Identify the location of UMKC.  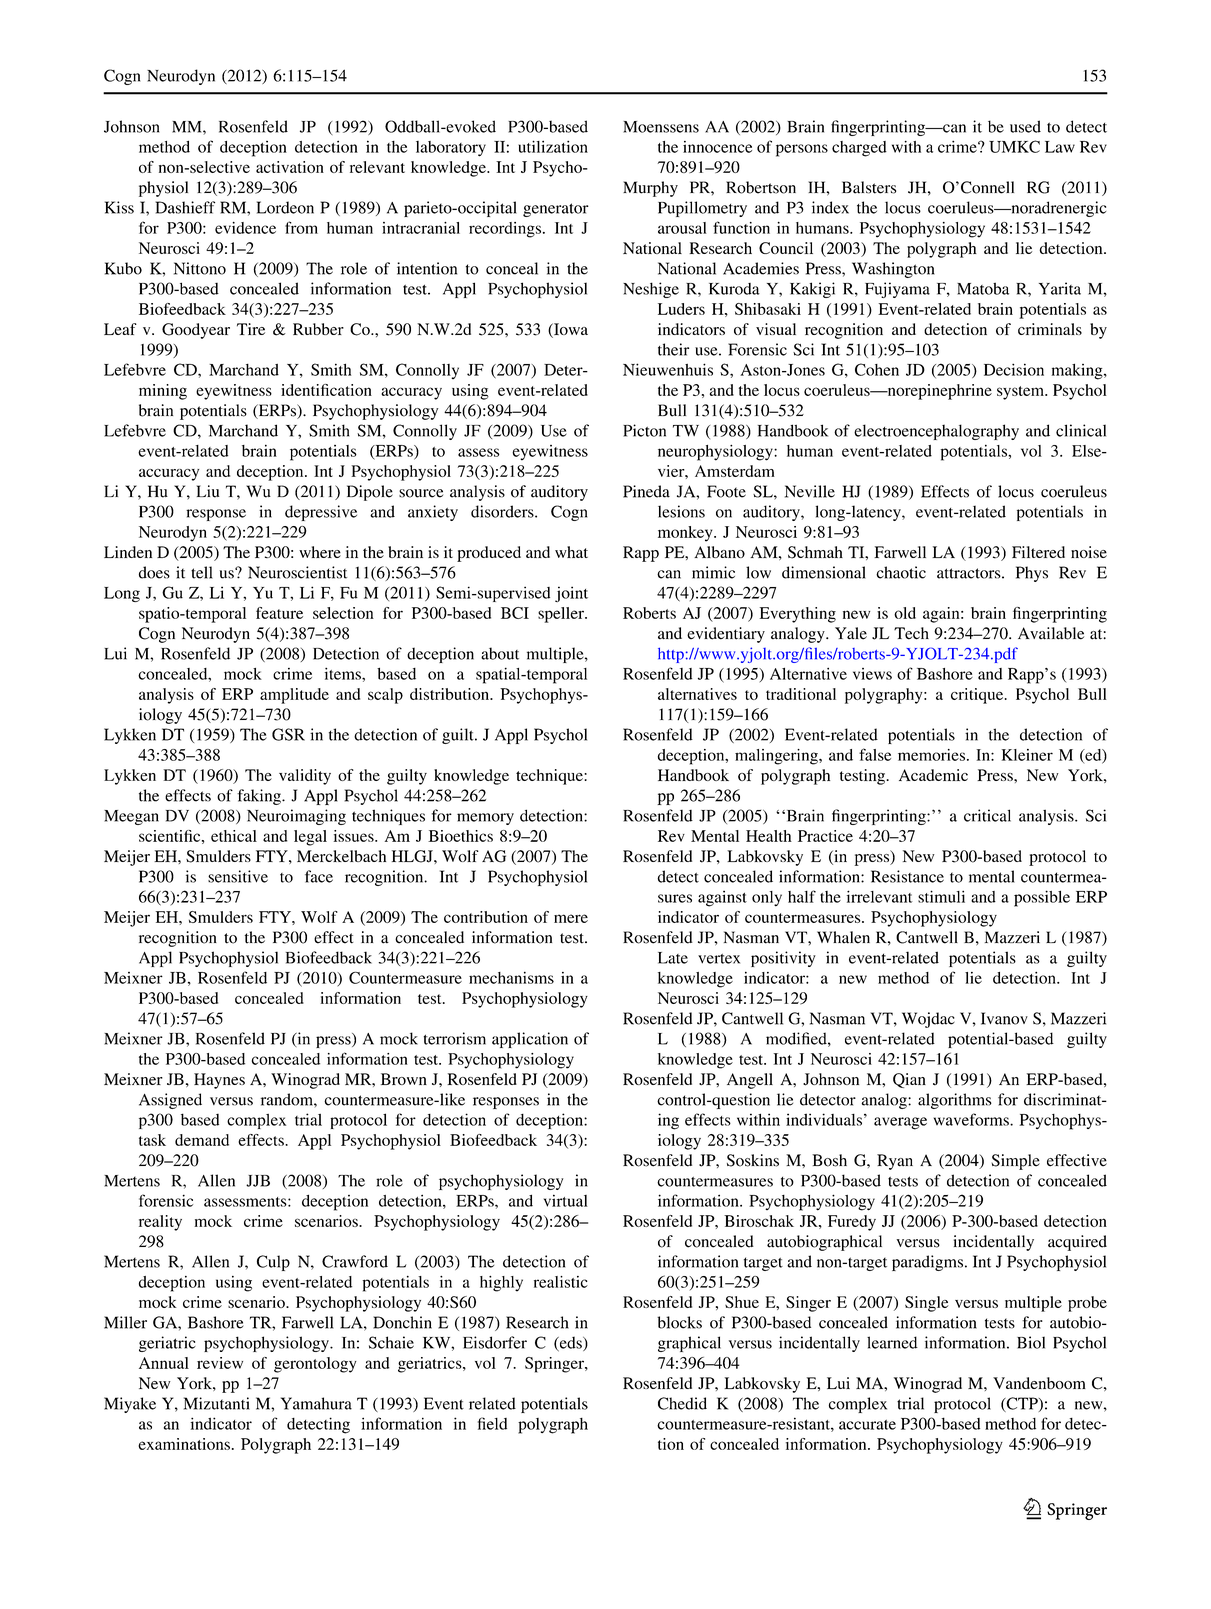
(1014, 146).
